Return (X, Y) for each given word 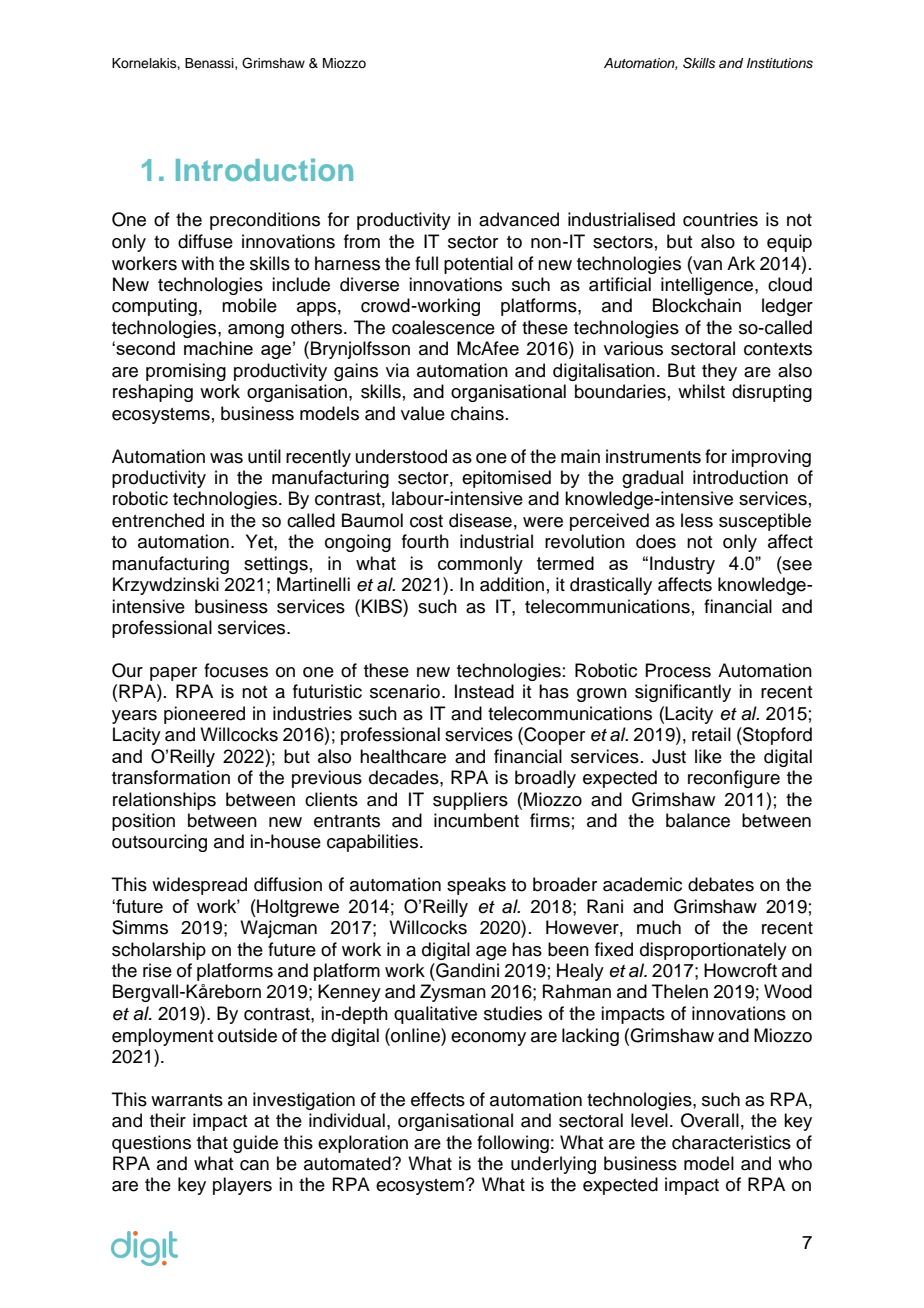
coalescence (443, 327)
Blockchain (697, 305)
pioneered (204, 715)
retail (711, 734)
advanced (519, 219)
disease (480, 520)
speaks (476, 886)
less (697, 520)
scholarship (159, 951)
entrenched (158, 520)
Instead (484, 691)
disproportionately (713, 951)
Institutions (780, 63)
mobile (249, 305)
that (212, 1142)
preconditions (265, 221)
